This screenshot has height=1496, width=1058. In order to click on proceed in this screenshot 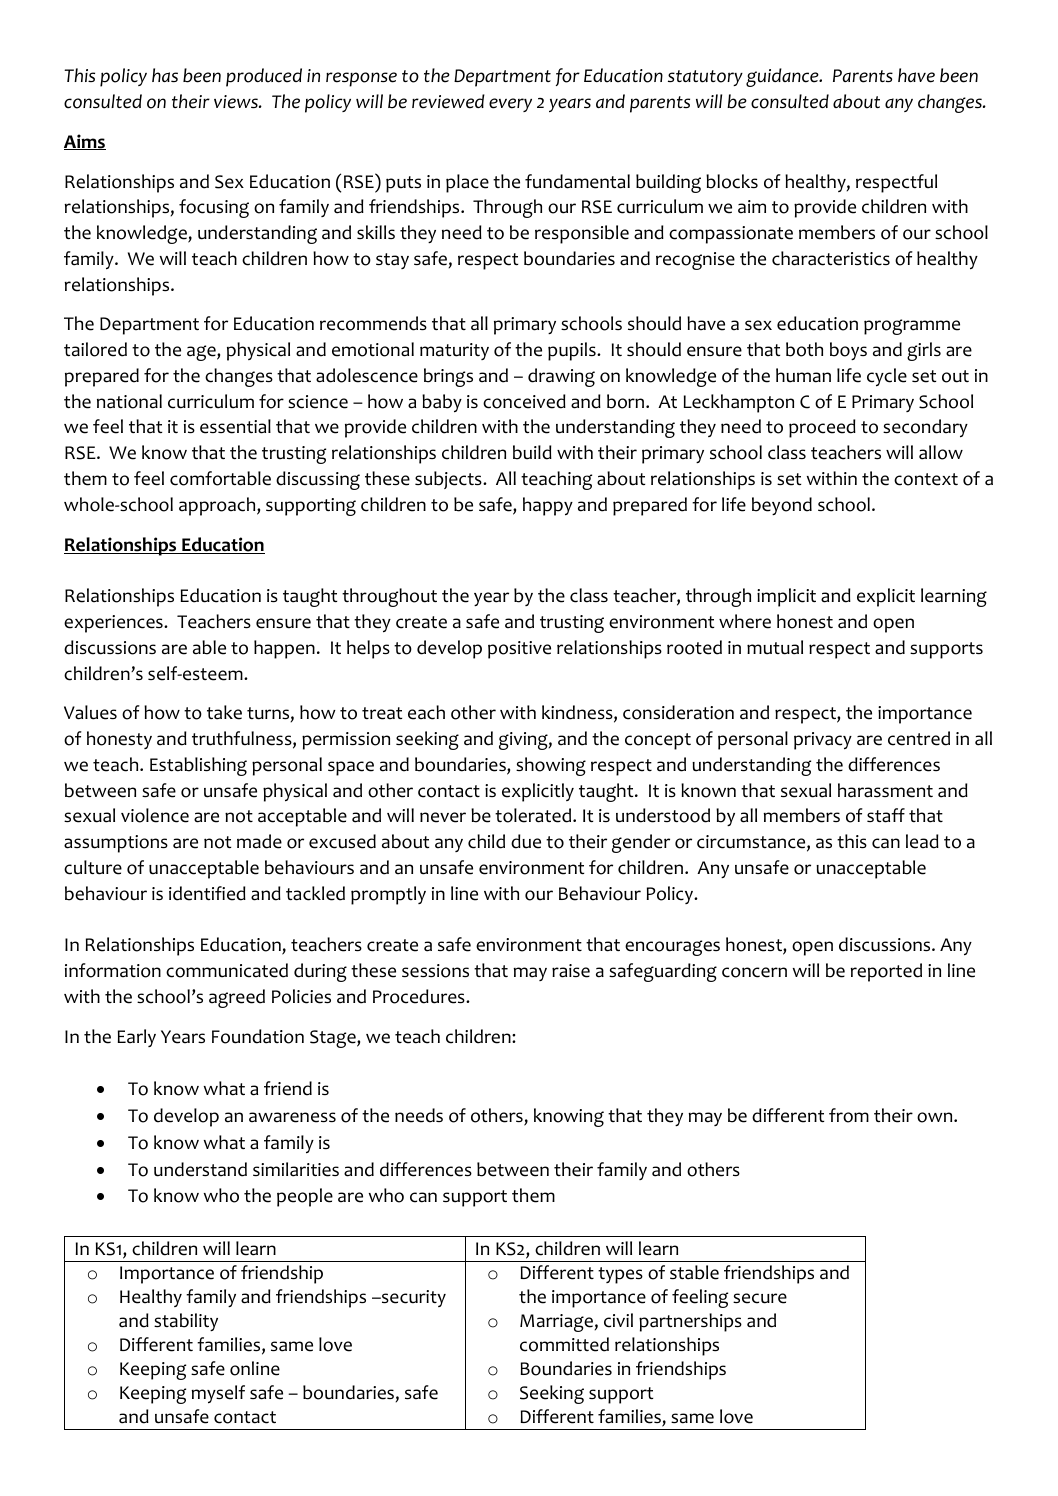, I will do `click(822, 428)`.
